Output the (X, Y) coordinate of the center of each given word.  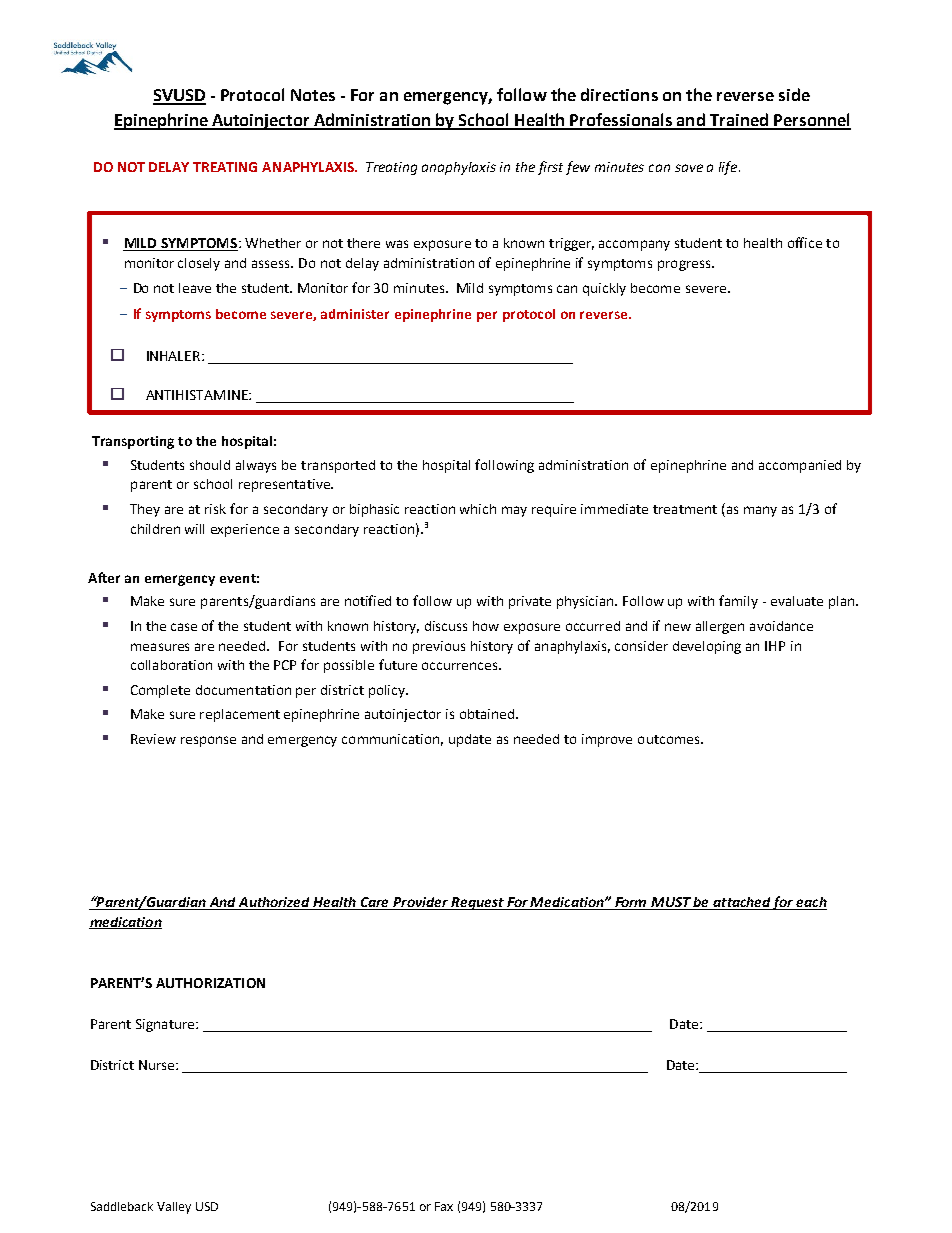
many (760, 511)
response (208, 741)
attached (742, 903)
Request (477, 903)
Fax (444, 1206)
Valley (174, 1208)
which (478, 509)
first (550, 168)
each (811, 903)
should (210, 465)
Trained (738, 121)
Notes (313, 95)
